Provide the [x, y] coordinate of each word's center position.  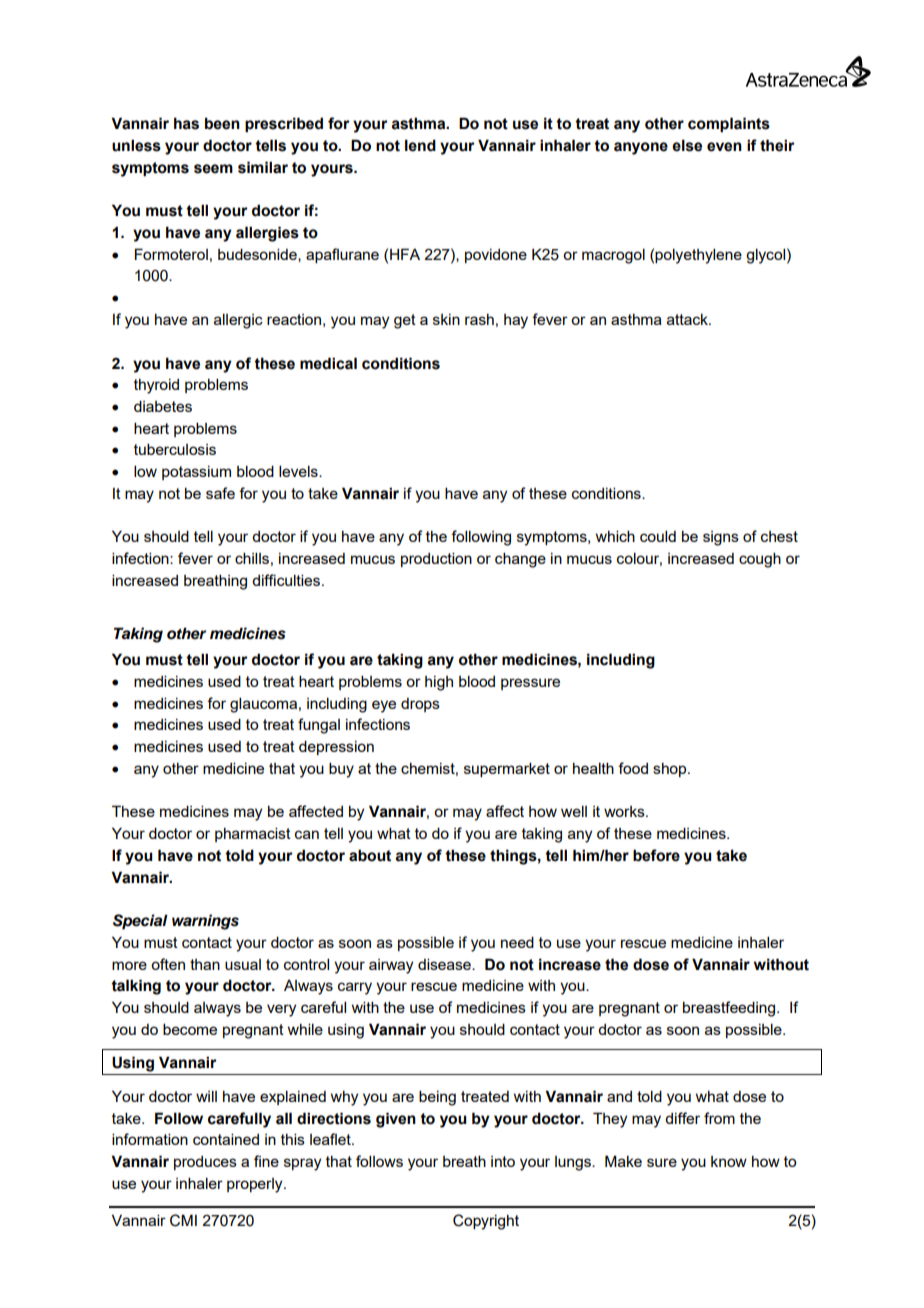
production [436, 559]
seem [213, 169]
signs [721, 538]
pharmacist [253, 834]
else [687, 145]
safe [220, 493]
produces [205, 1163]
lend [420, 145]
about [370, 855]
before [656, 855]
